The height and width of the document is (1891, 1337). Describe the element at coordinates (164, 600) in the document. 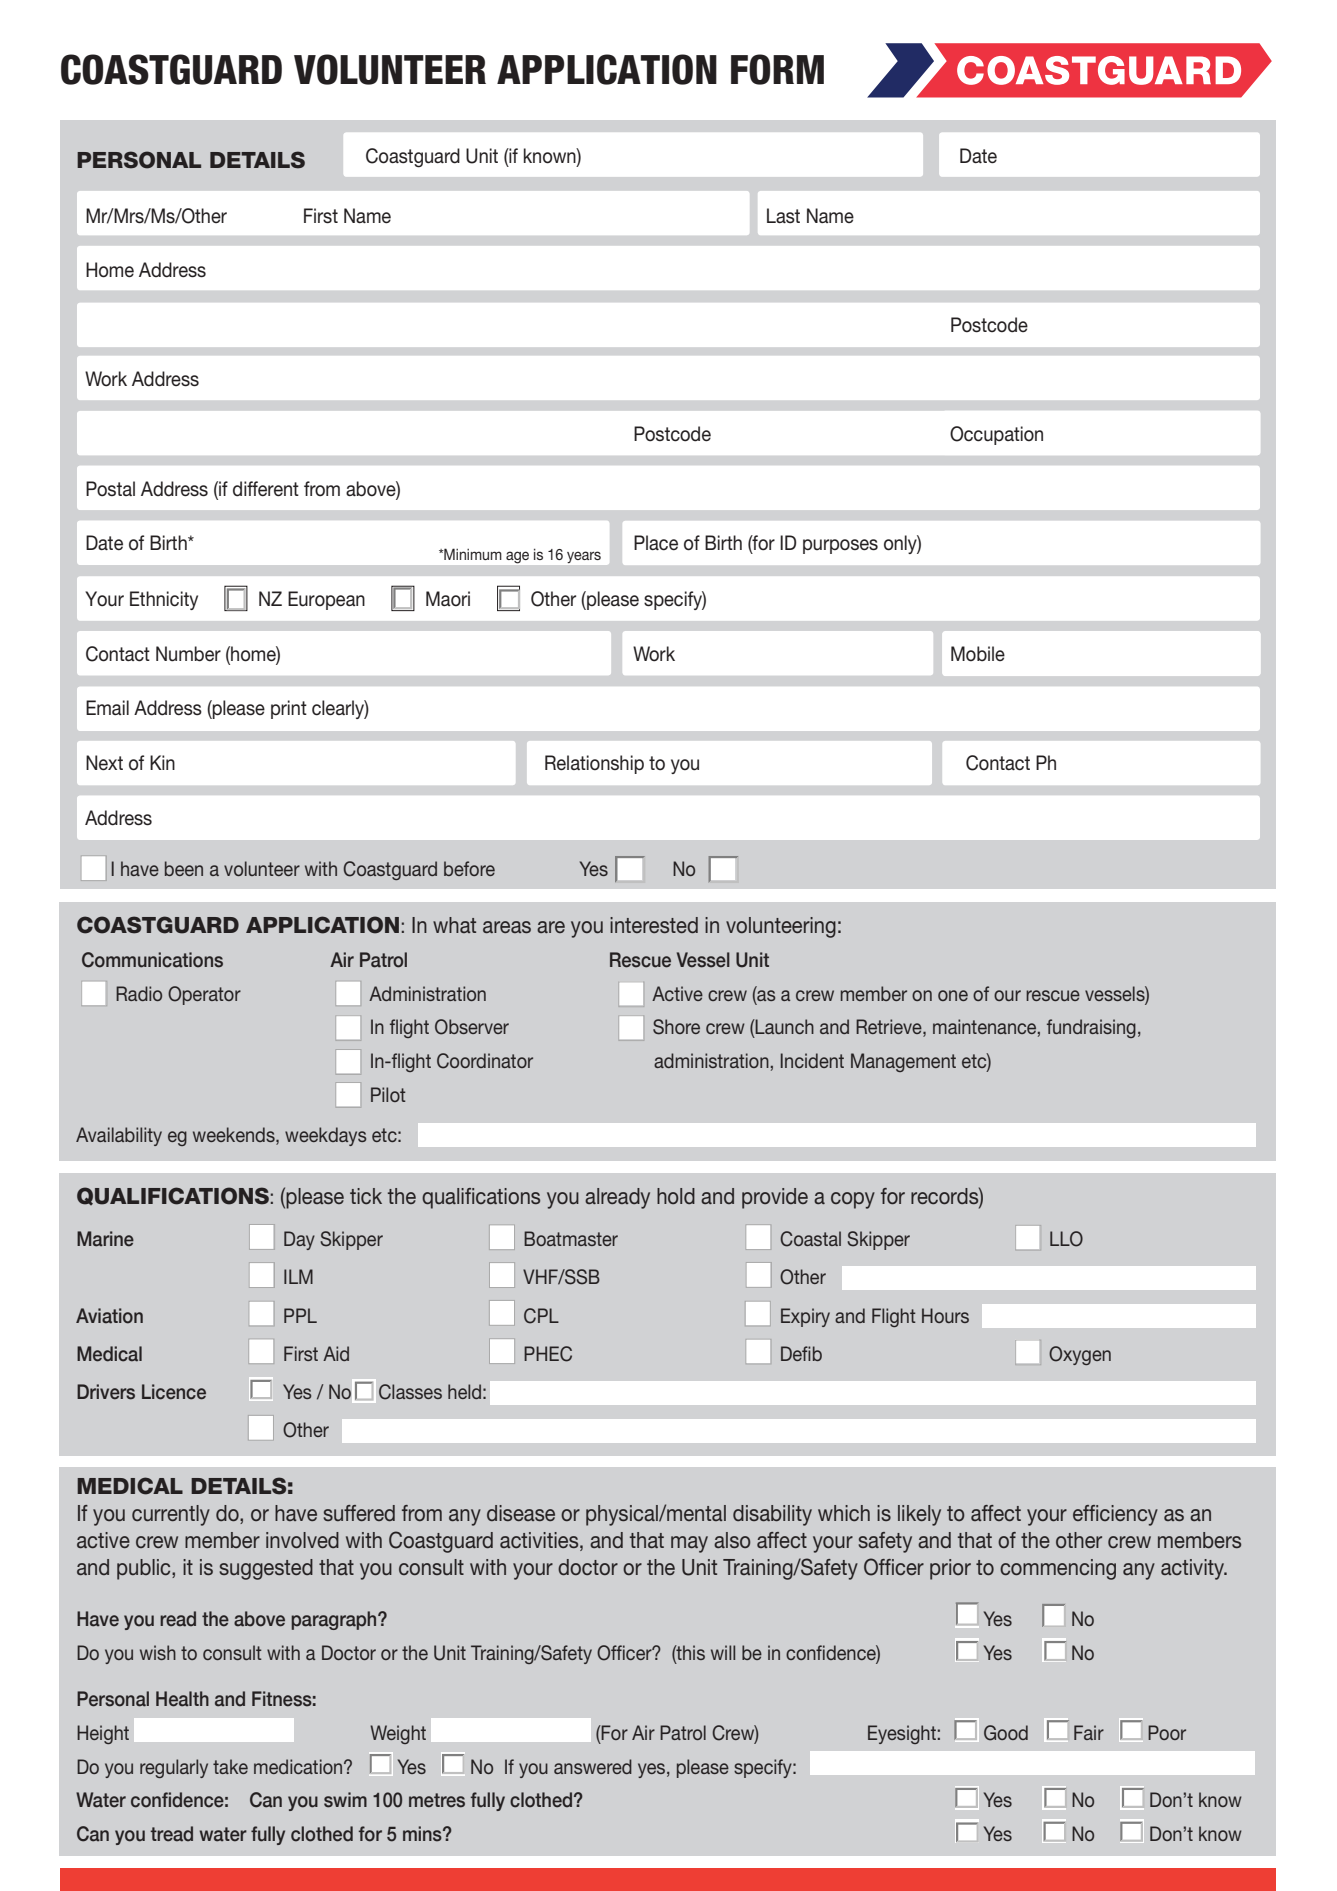

I see `Ethnicity` at that location.
